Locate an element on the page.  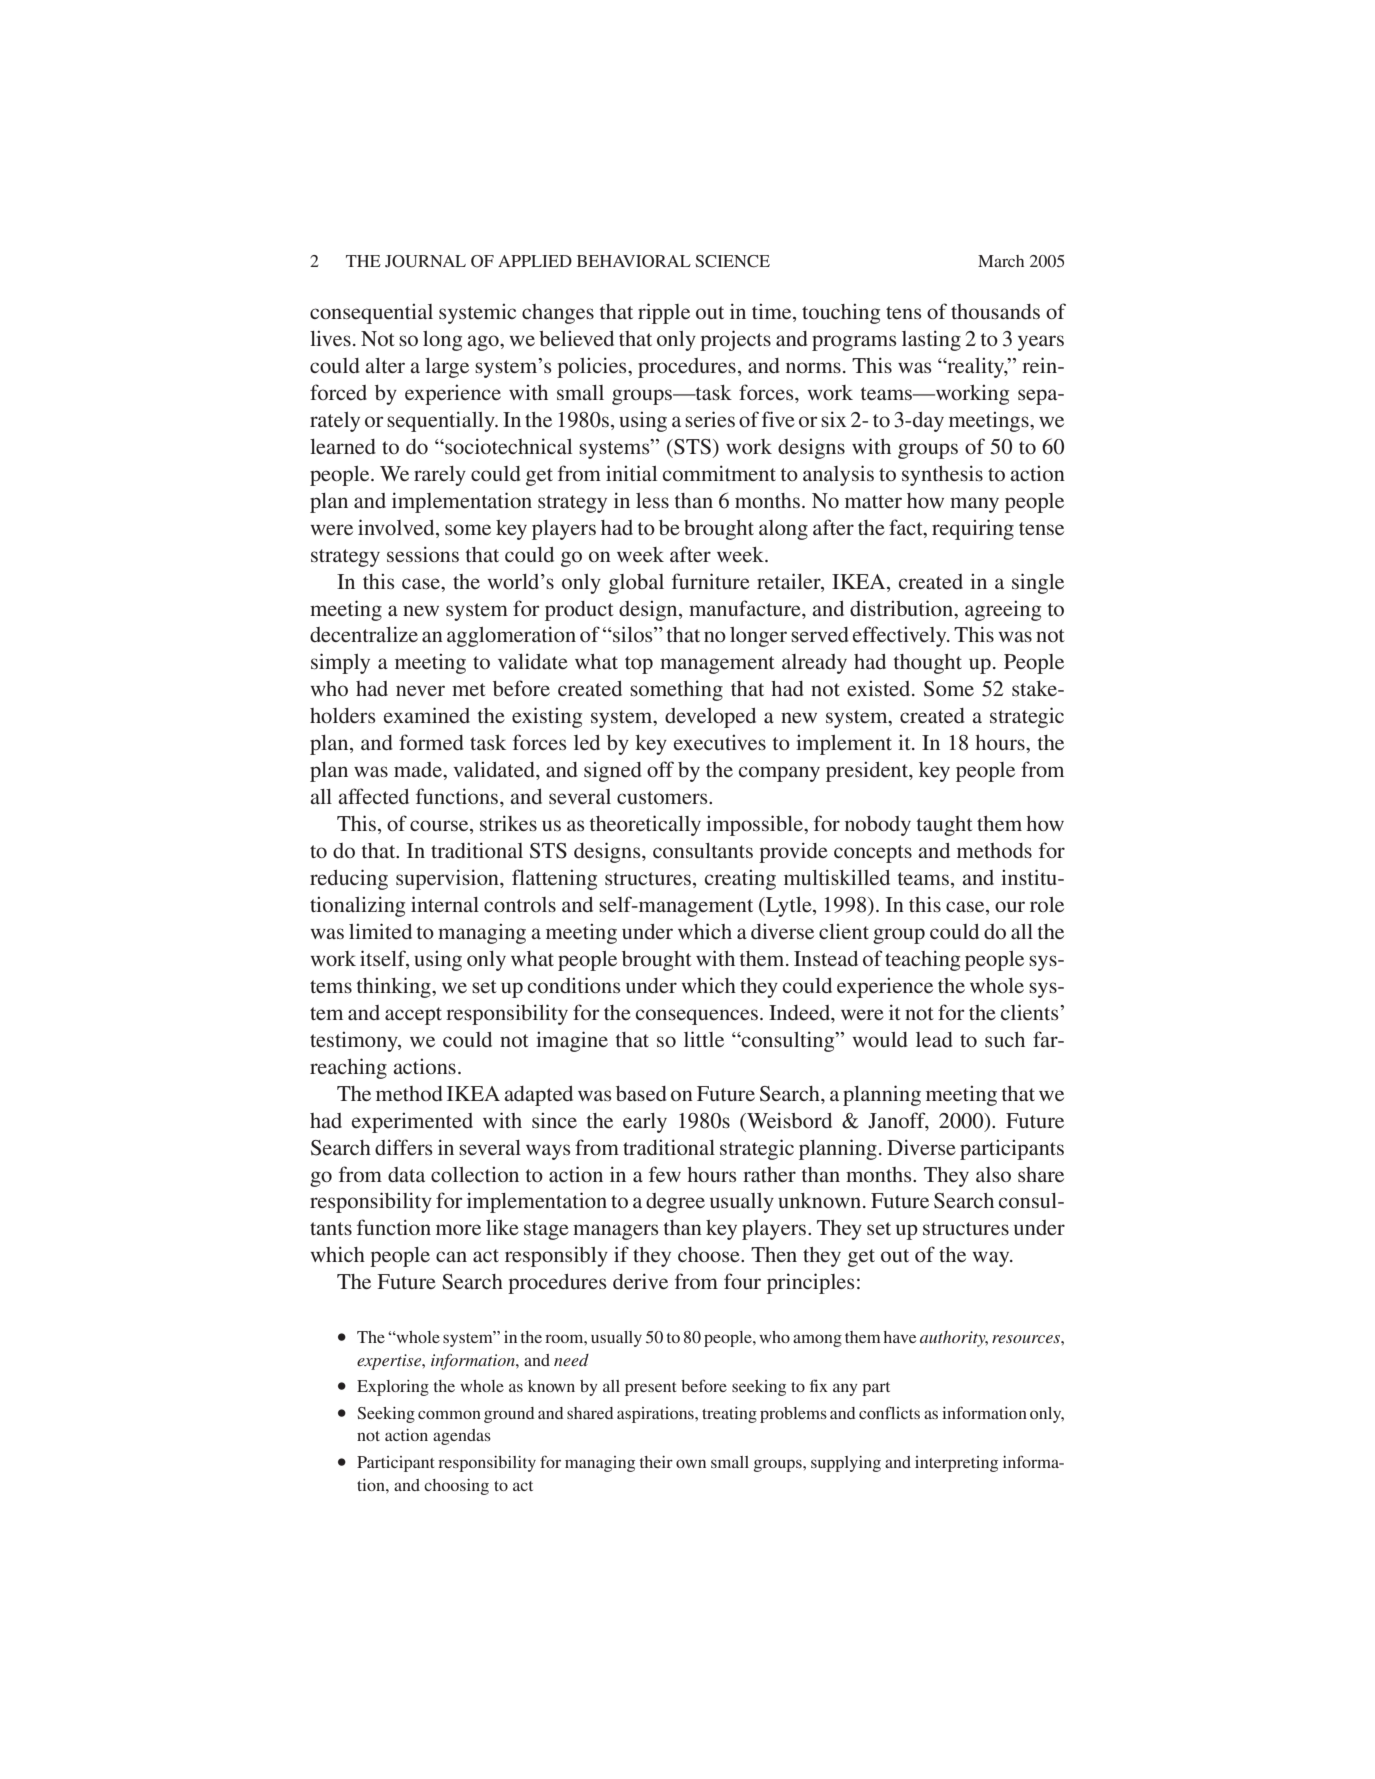
their is located at coordinates (656, 1462).
